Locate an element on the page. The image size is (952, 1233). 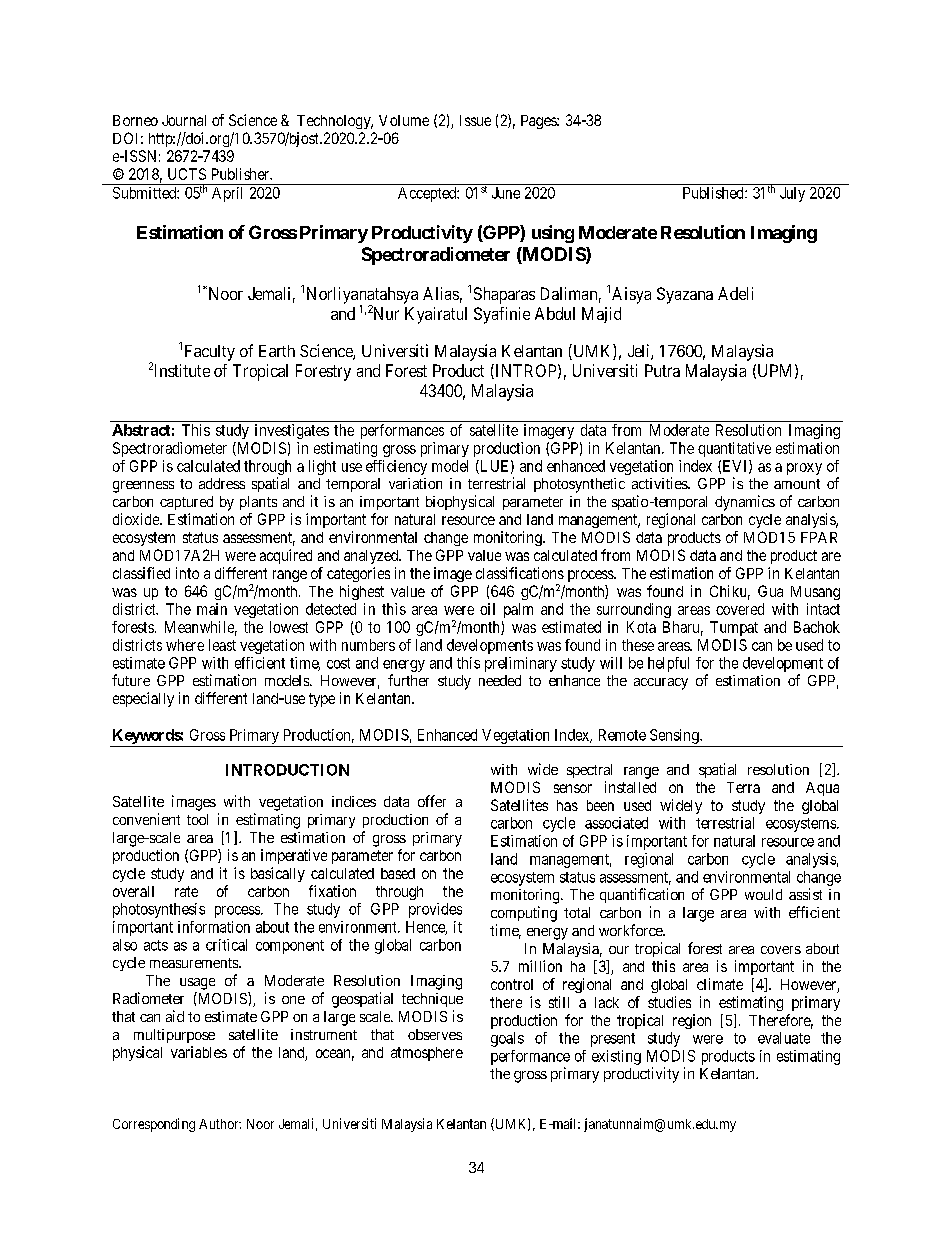
variables is located at coordinates (199, 1052).
